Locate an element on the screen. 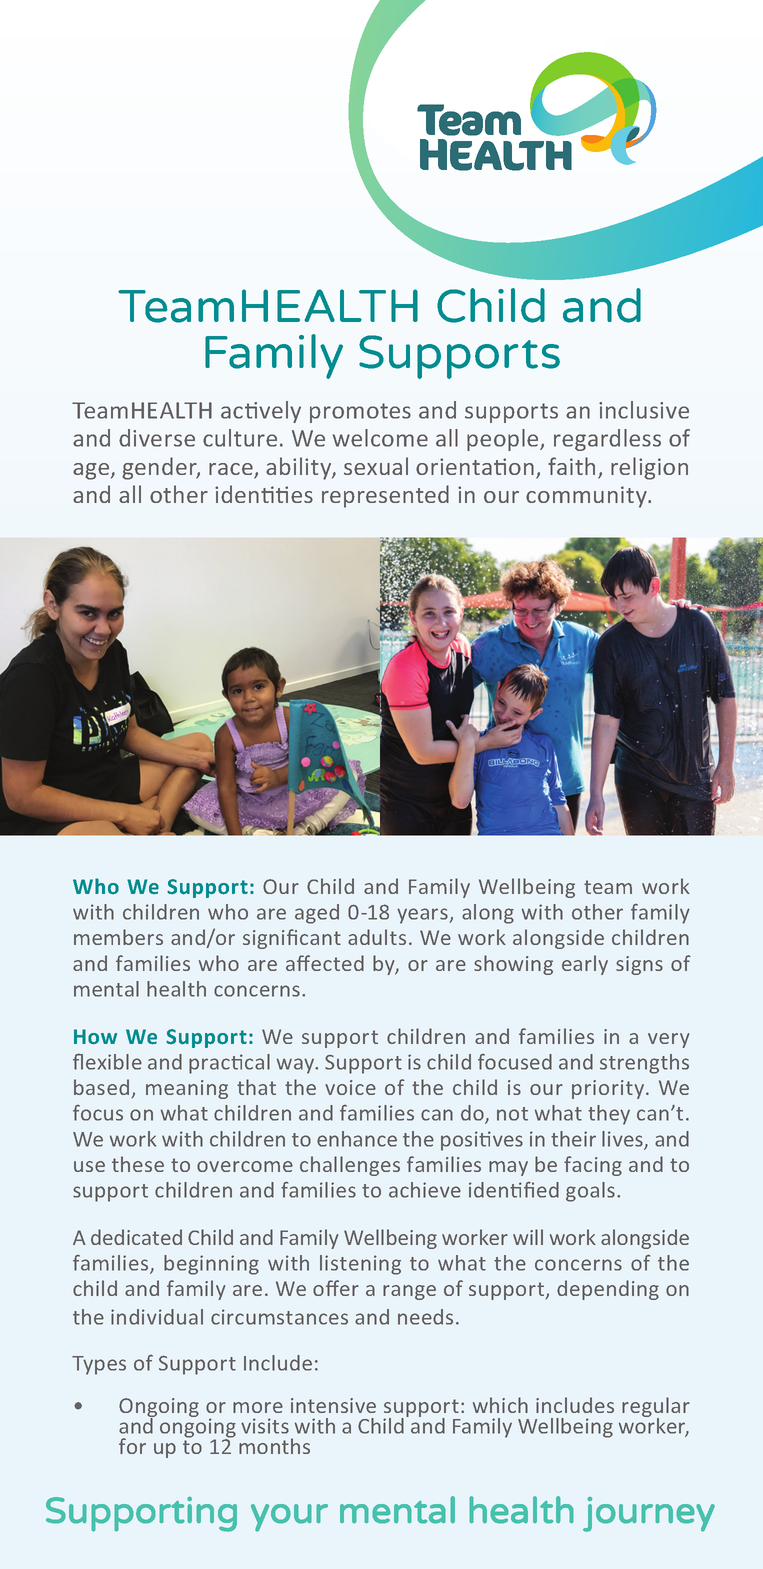 This screenshot has width=763, height=1569. early is located at coordinates (585, 965).
